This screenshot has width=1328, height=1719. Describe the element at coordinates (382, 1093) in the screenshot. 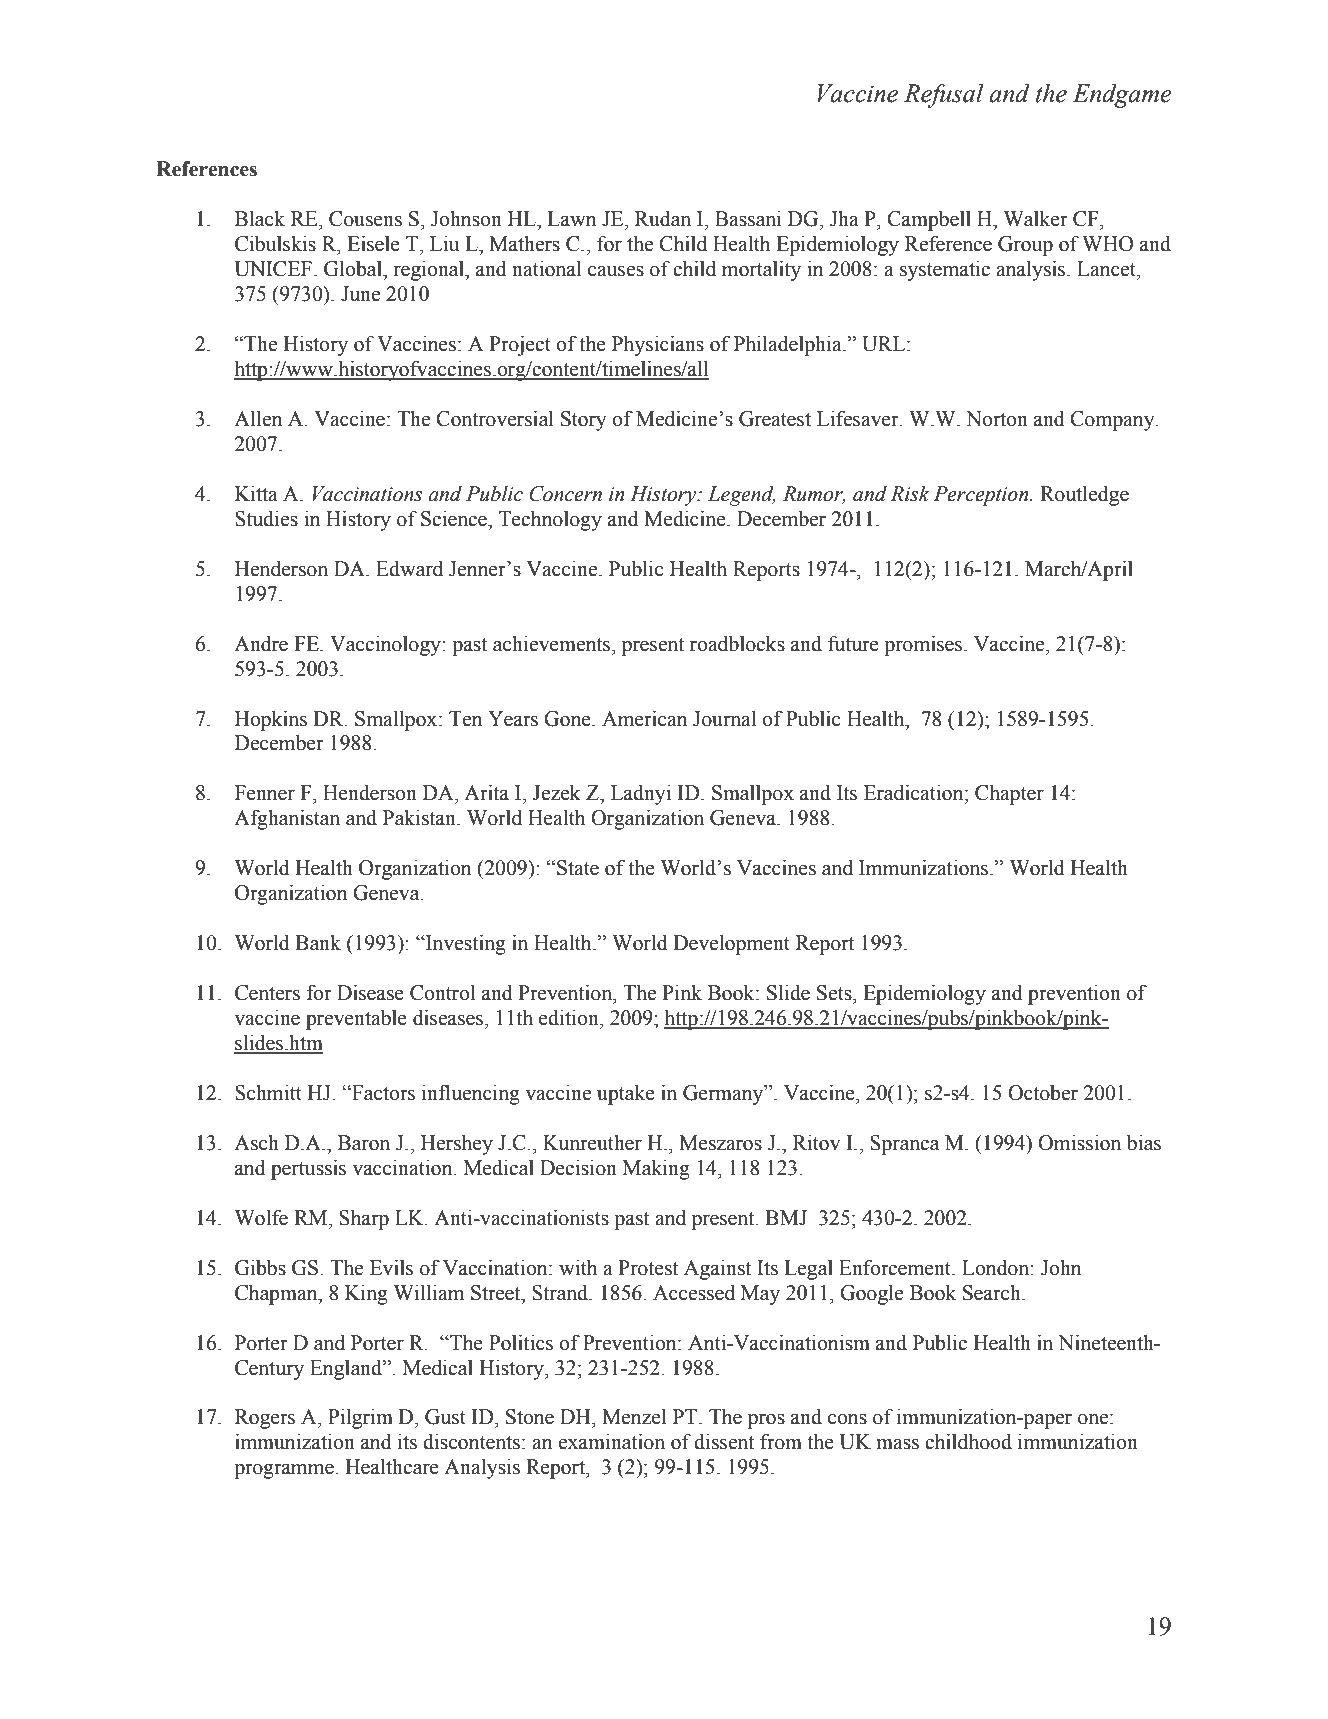

I see `Factors` at that location.
